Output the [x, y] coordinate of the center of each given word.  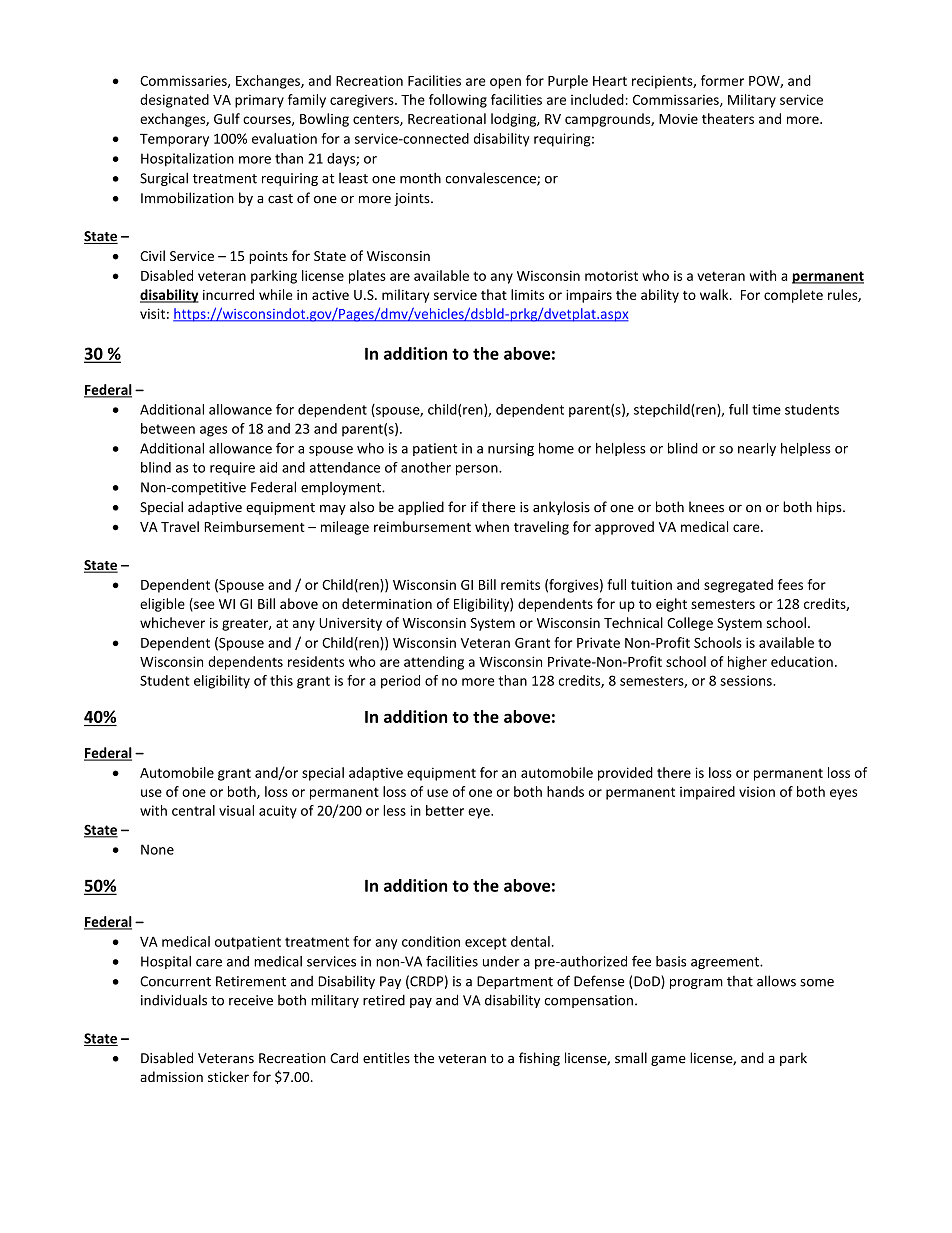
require [232, 468]
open [505, 83]
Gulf [227, 118]
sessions [747, 680]
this [281, 680]
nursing [511, 449]
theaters [728, 118]
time [766, 409]
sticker [228, 1076]
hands [565, 791]
